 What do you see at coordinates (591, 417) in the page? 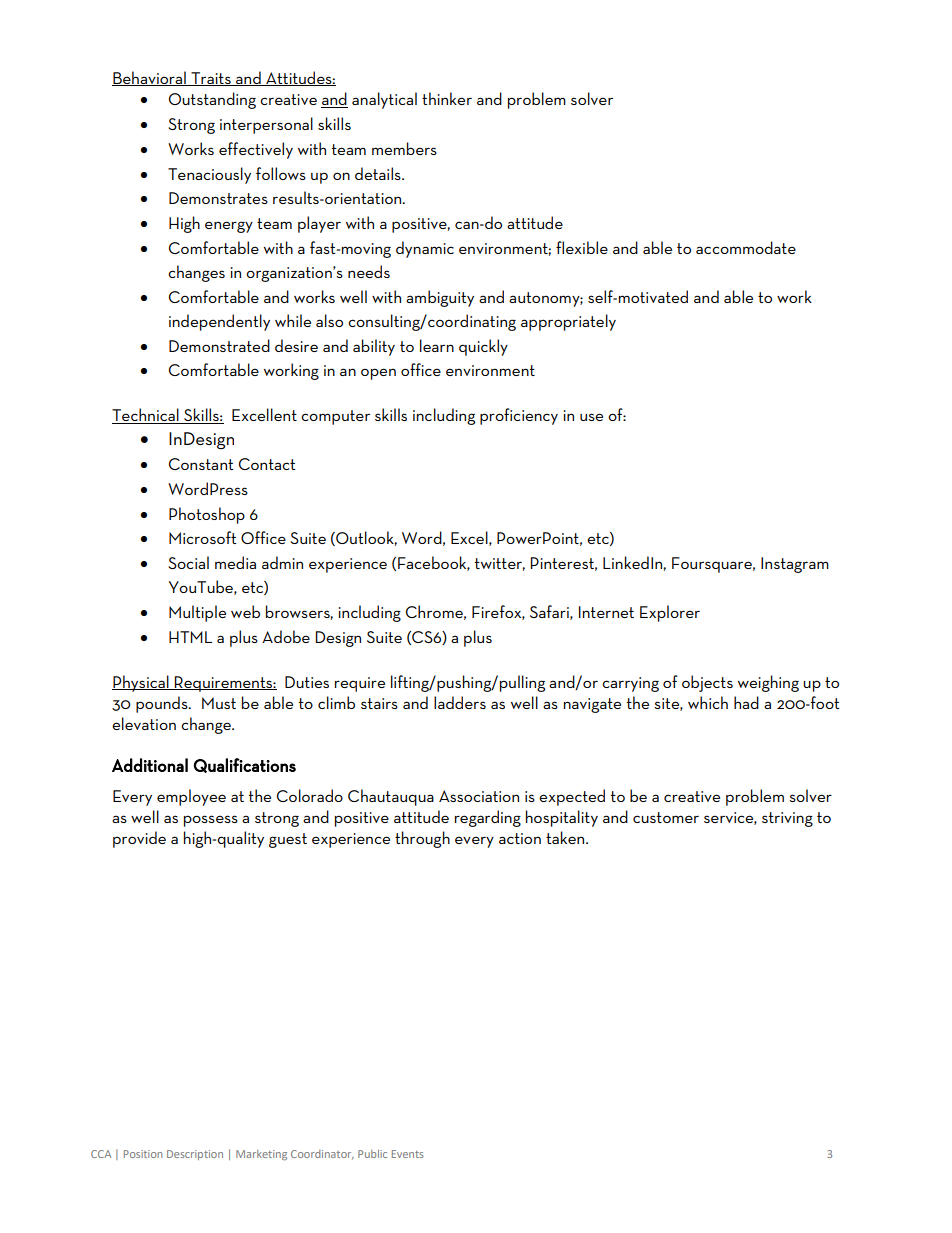
I see `use` at bounding box center [591, 417].
